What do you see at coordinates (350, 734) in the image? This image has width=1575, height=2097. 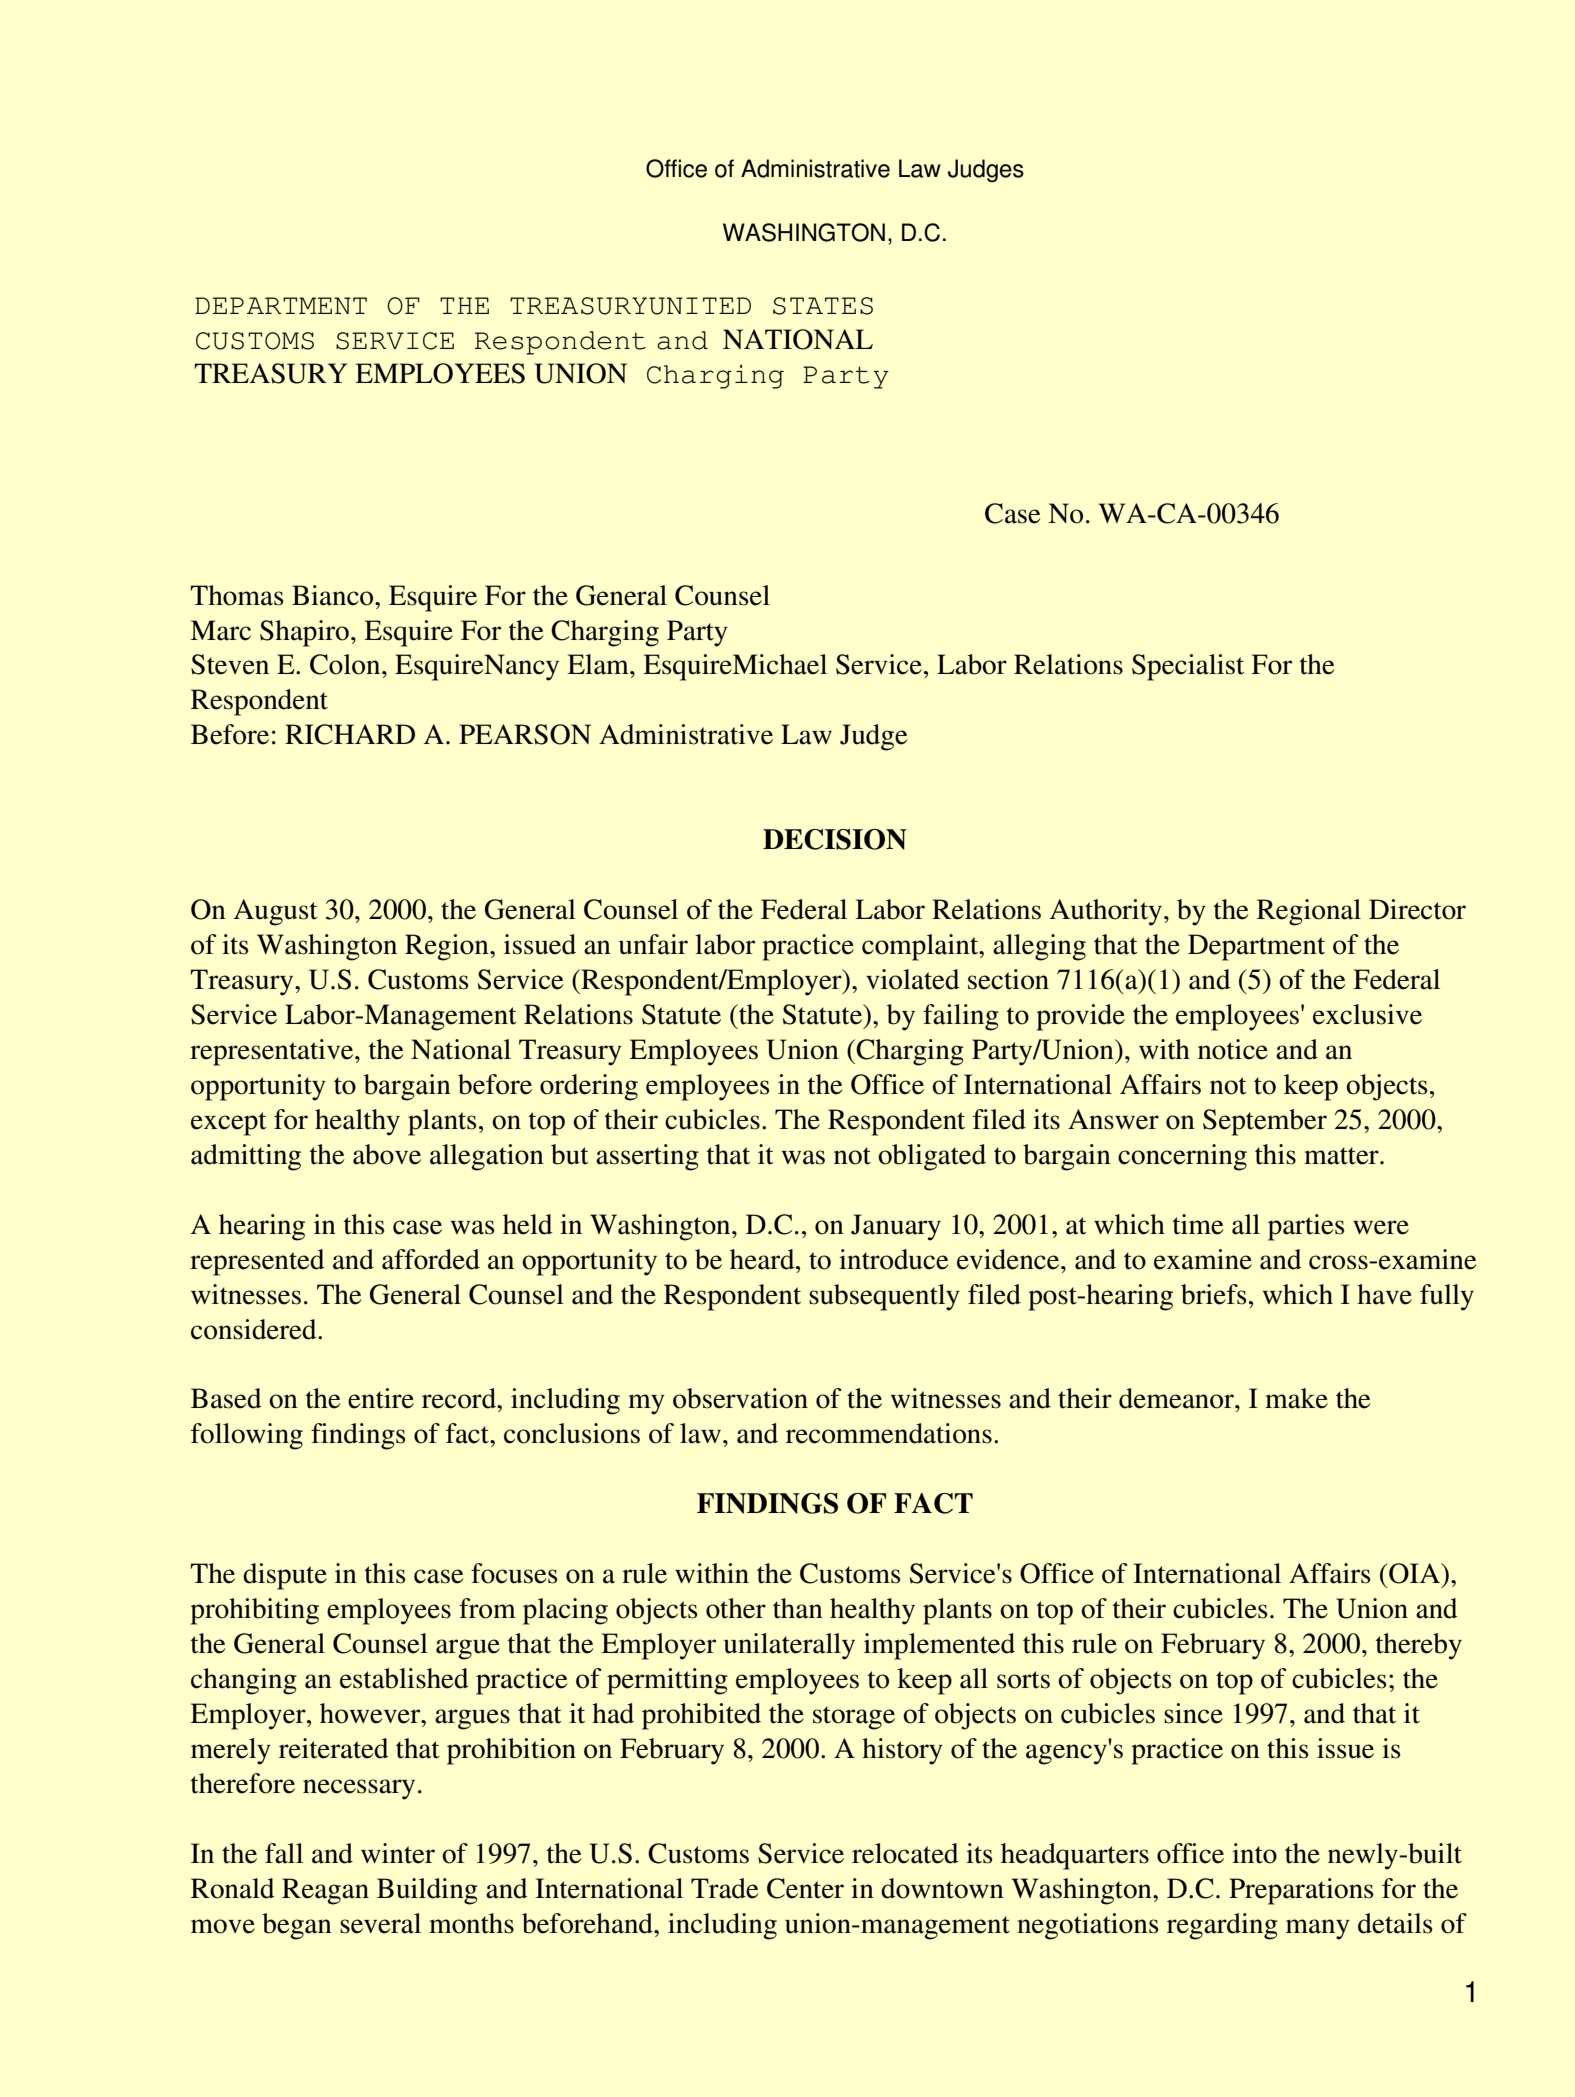 I see `RICHARD` at bounding box center [350, 734].
